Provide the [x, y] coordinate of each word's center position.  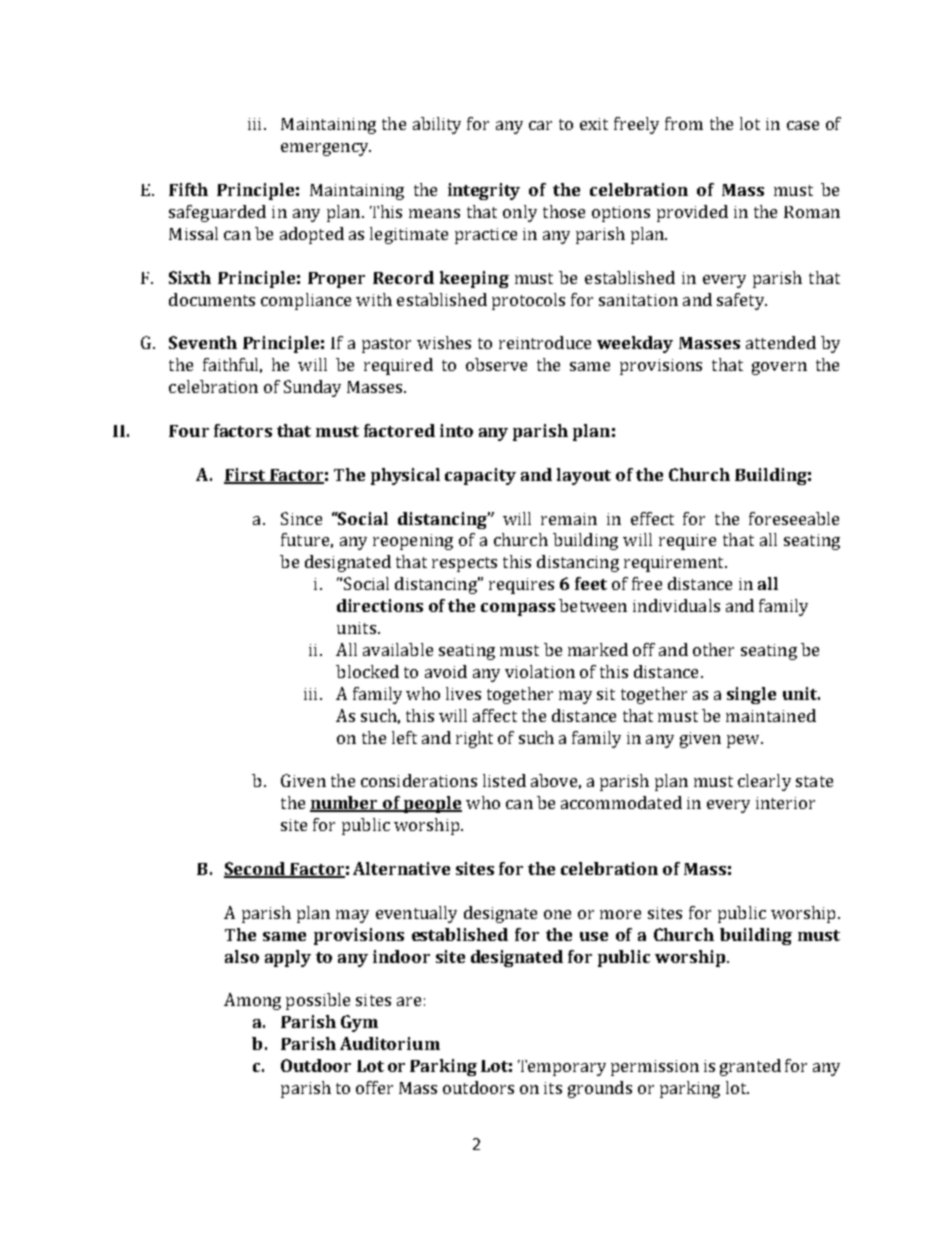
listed [504, 780]
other [713, 649]
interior [785, 803]
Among [252, 1001]
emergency [326, 149]
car [540, 125]
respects [464, 564]
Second [256, 870]
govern [779, 368]
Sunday [312, 388]
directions [380, 605]
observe [496, 364]
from [684, 123]
